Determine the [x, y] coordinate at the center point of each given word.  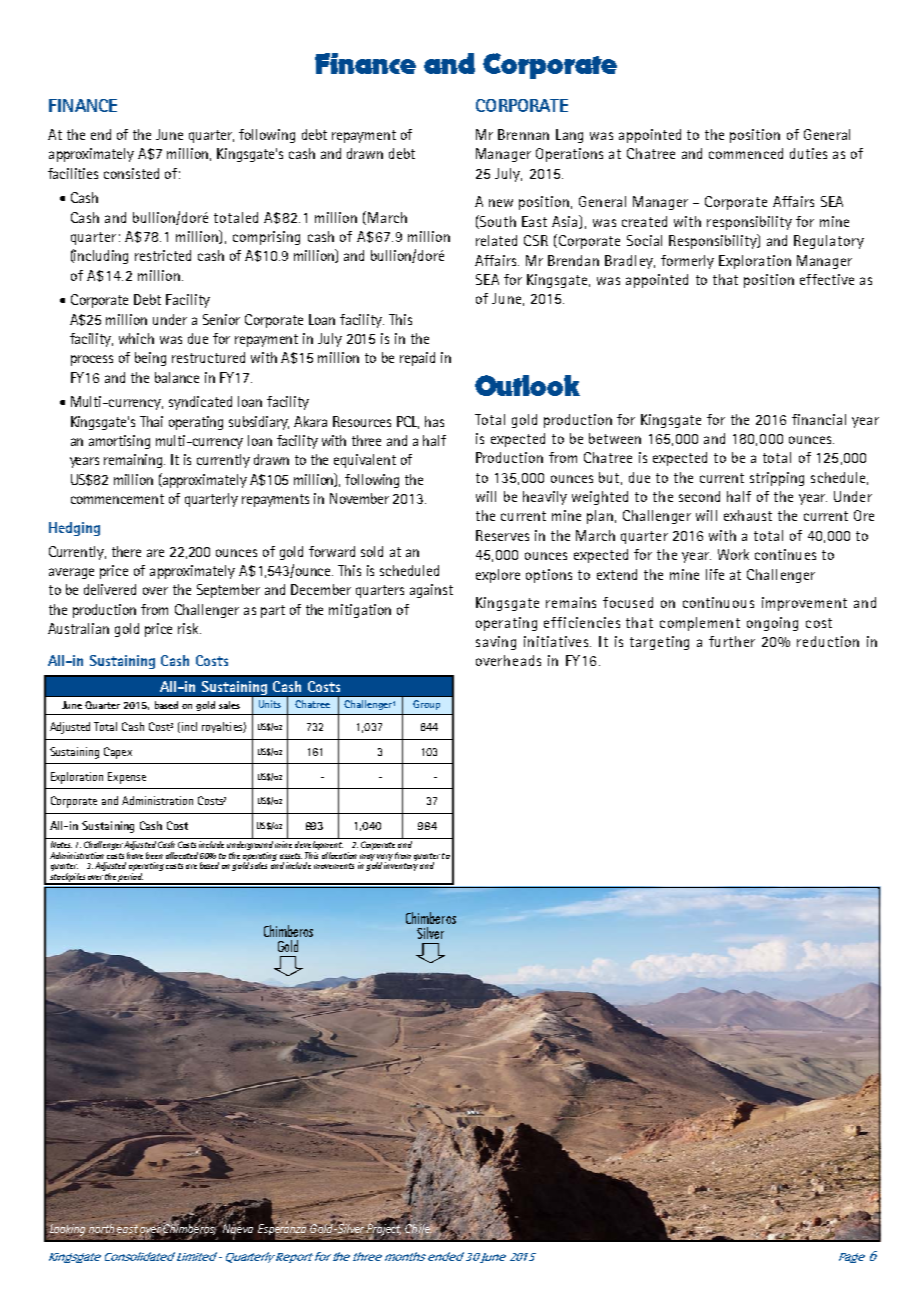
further [732, 641]
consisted [131, 173]
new [501, 203]
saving [496, 643]
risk [189, 628]
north [102, 1230]
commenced [746, 153]
